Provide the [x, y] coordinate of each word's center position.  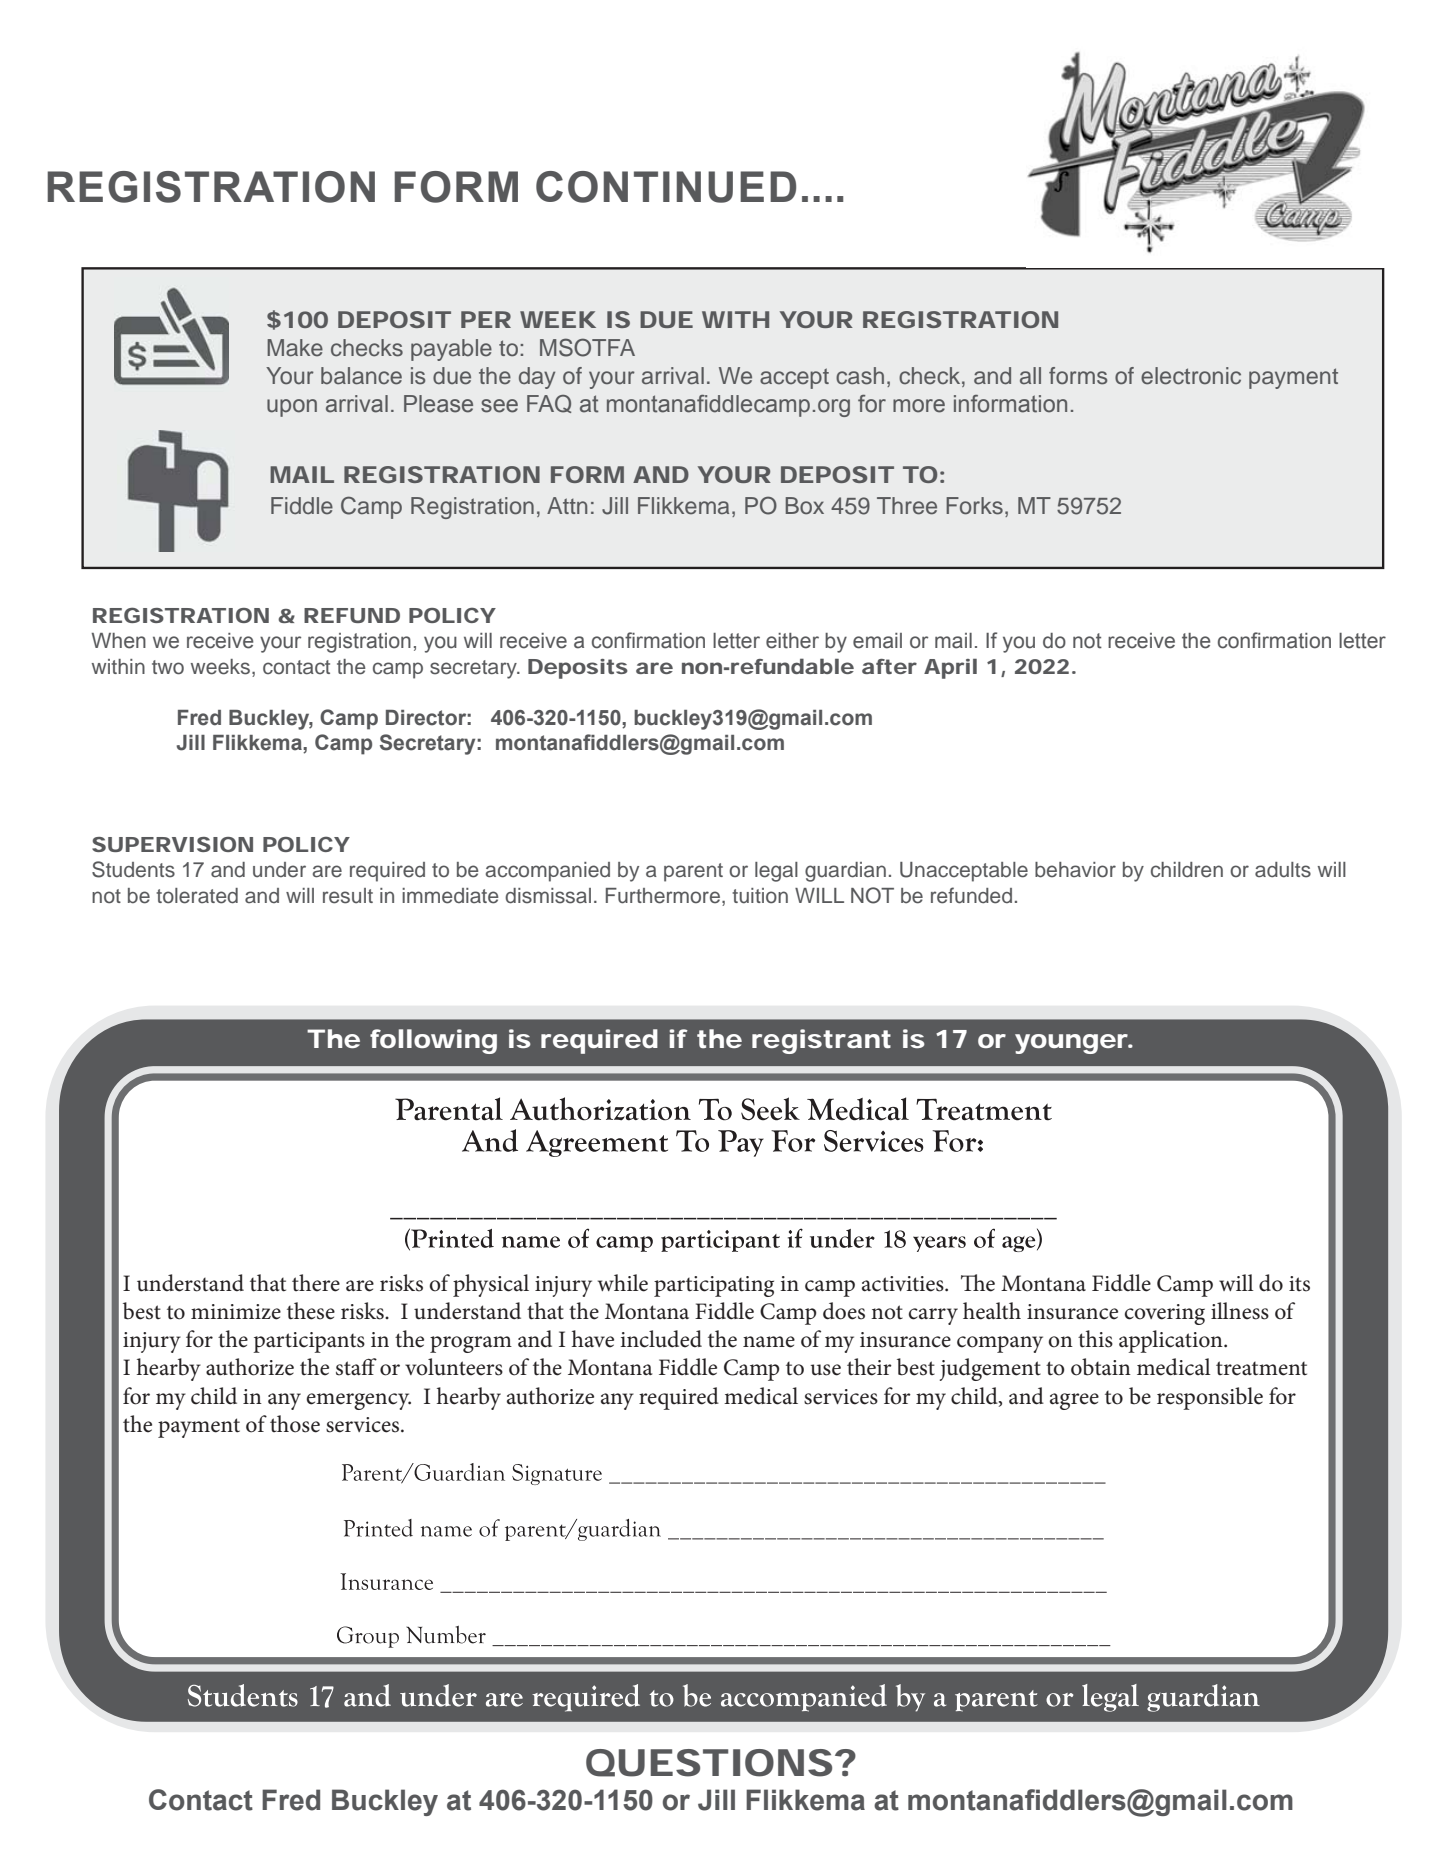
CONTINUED [666, 187]
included [661, 1339]
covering [1165, 1314]
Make [295, 348]
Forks [974, 506]
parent [693, 872]
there [316, 1283]
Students [133, 869]
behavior [1075, 870]
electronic [1191, 376]
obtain [1101, 1367]
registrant [821, 1041]
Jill [615, 506]
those [295, 1424]
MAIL [302, 474]
